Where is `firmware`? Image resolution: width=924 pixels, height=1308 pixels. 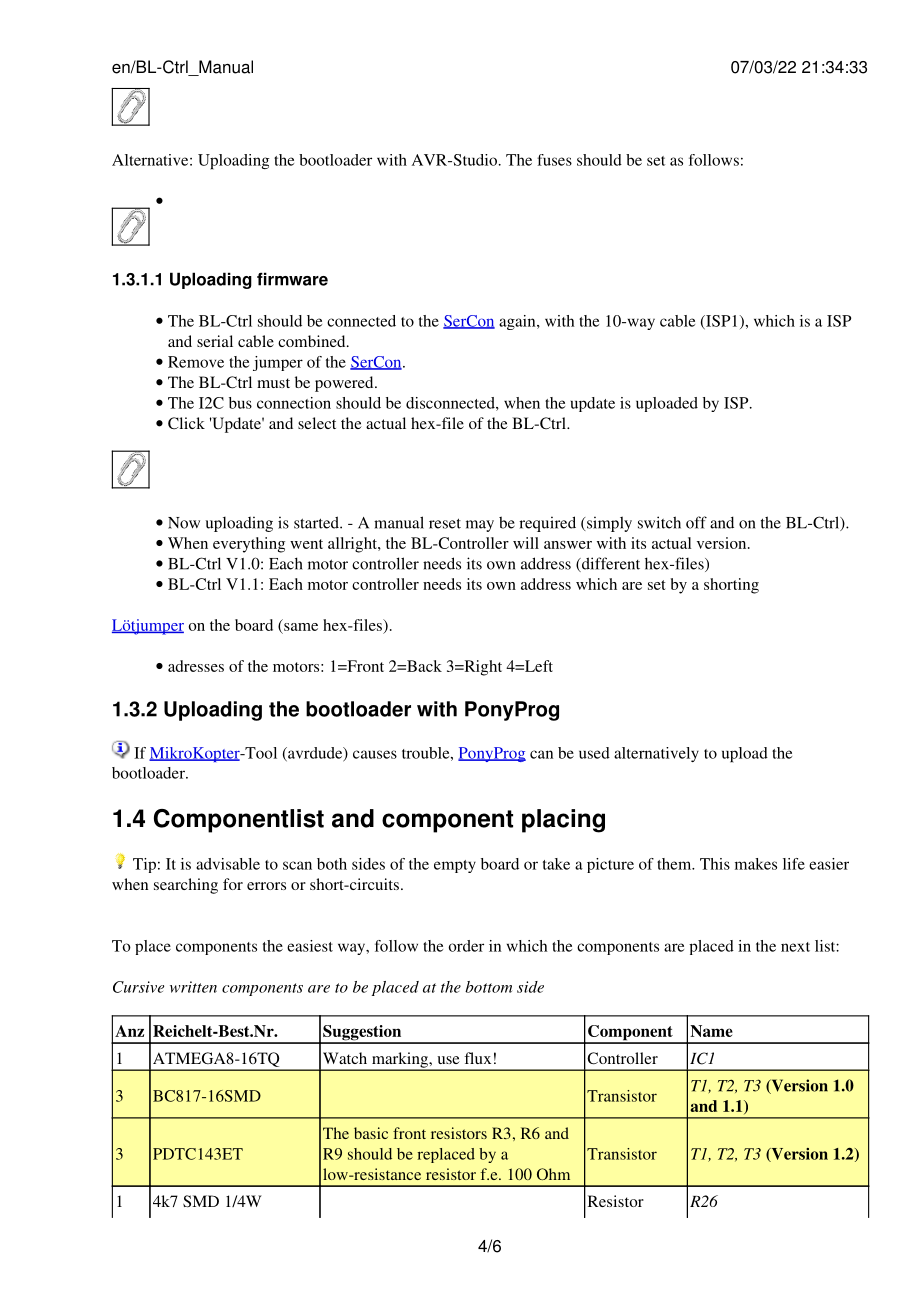
firmware is located at coordinates (292, 279).
